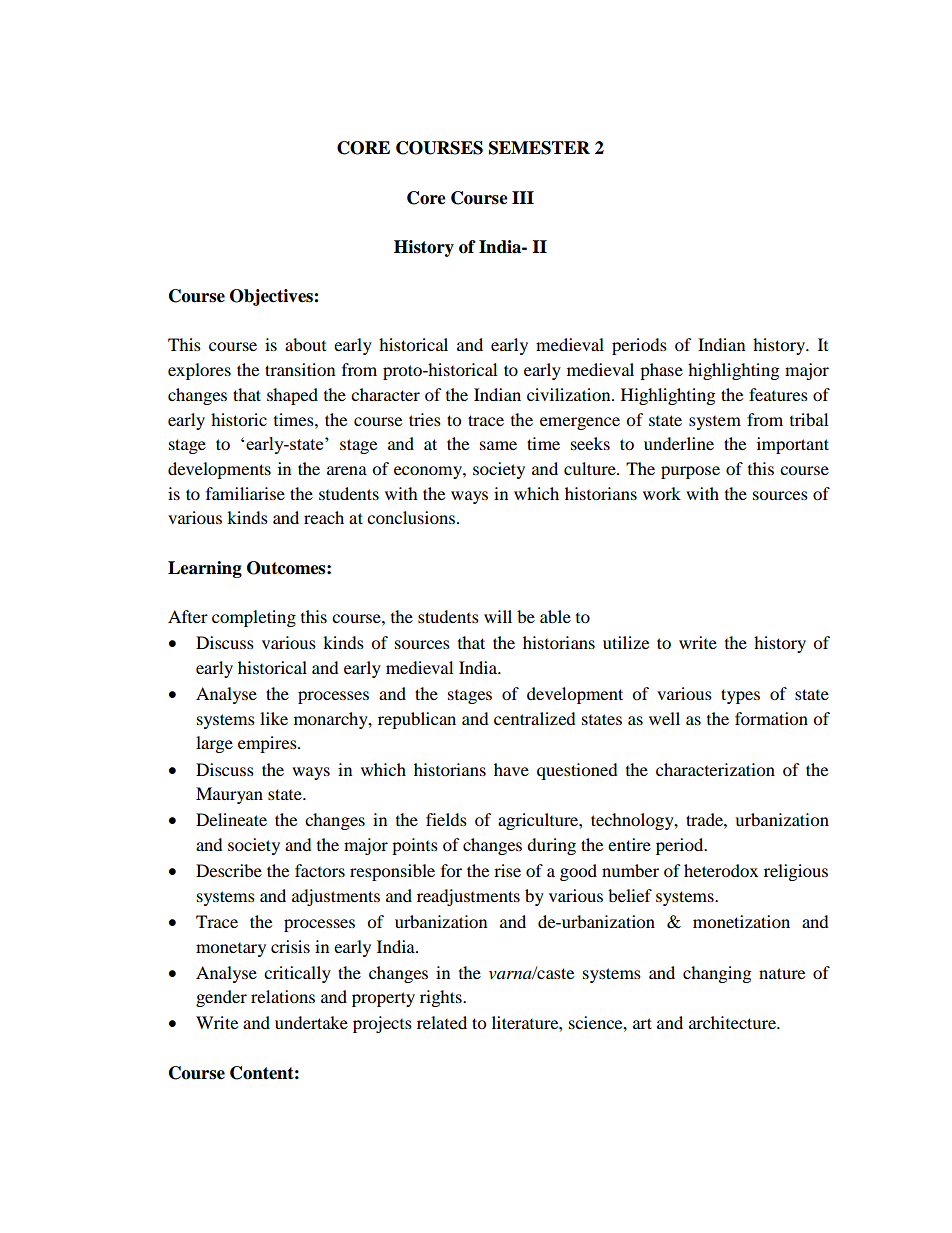  I want to click on relations, so click(283, 996).
